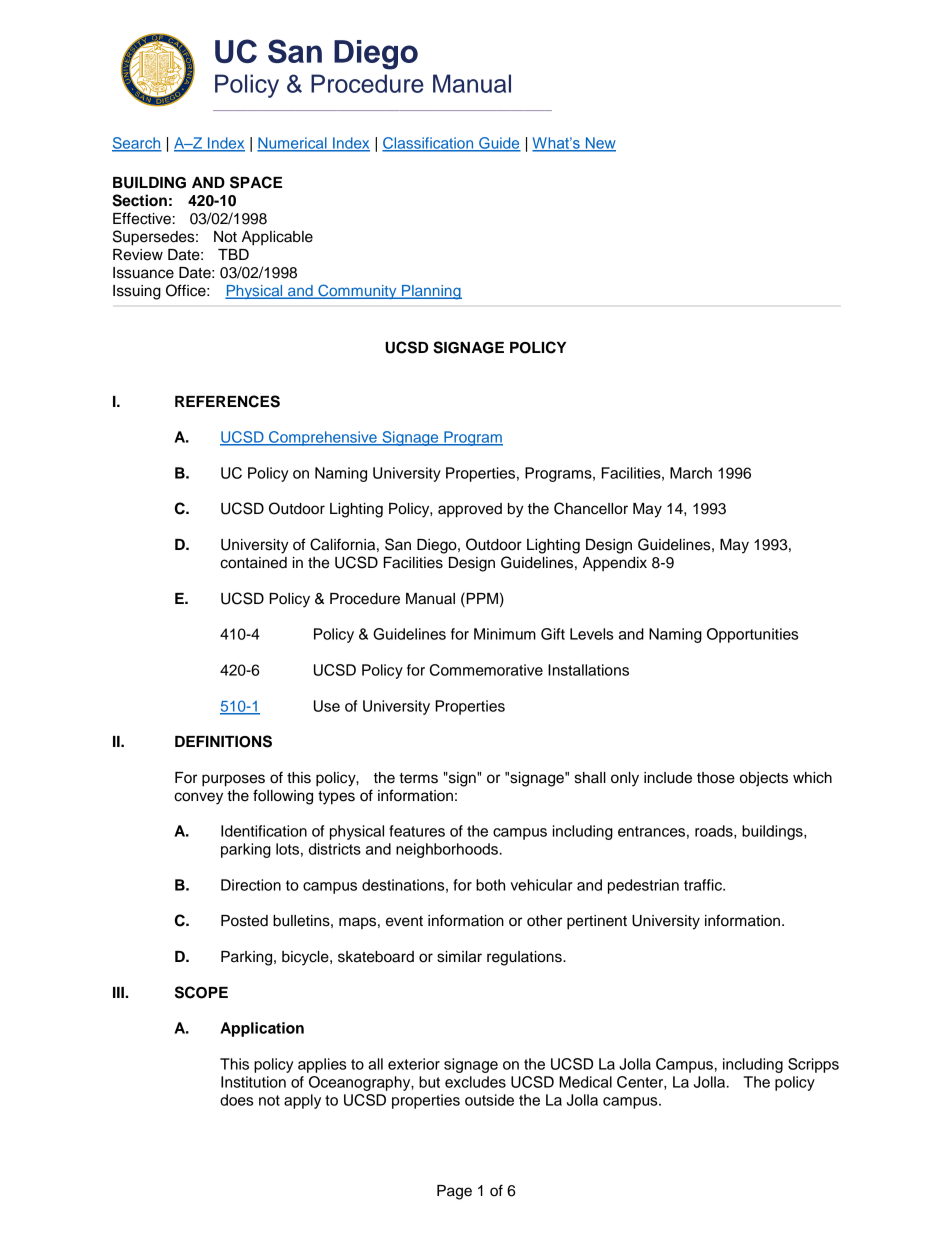  Describe the element at coordinates (716, 778) in the document. I see `those` at that location.
